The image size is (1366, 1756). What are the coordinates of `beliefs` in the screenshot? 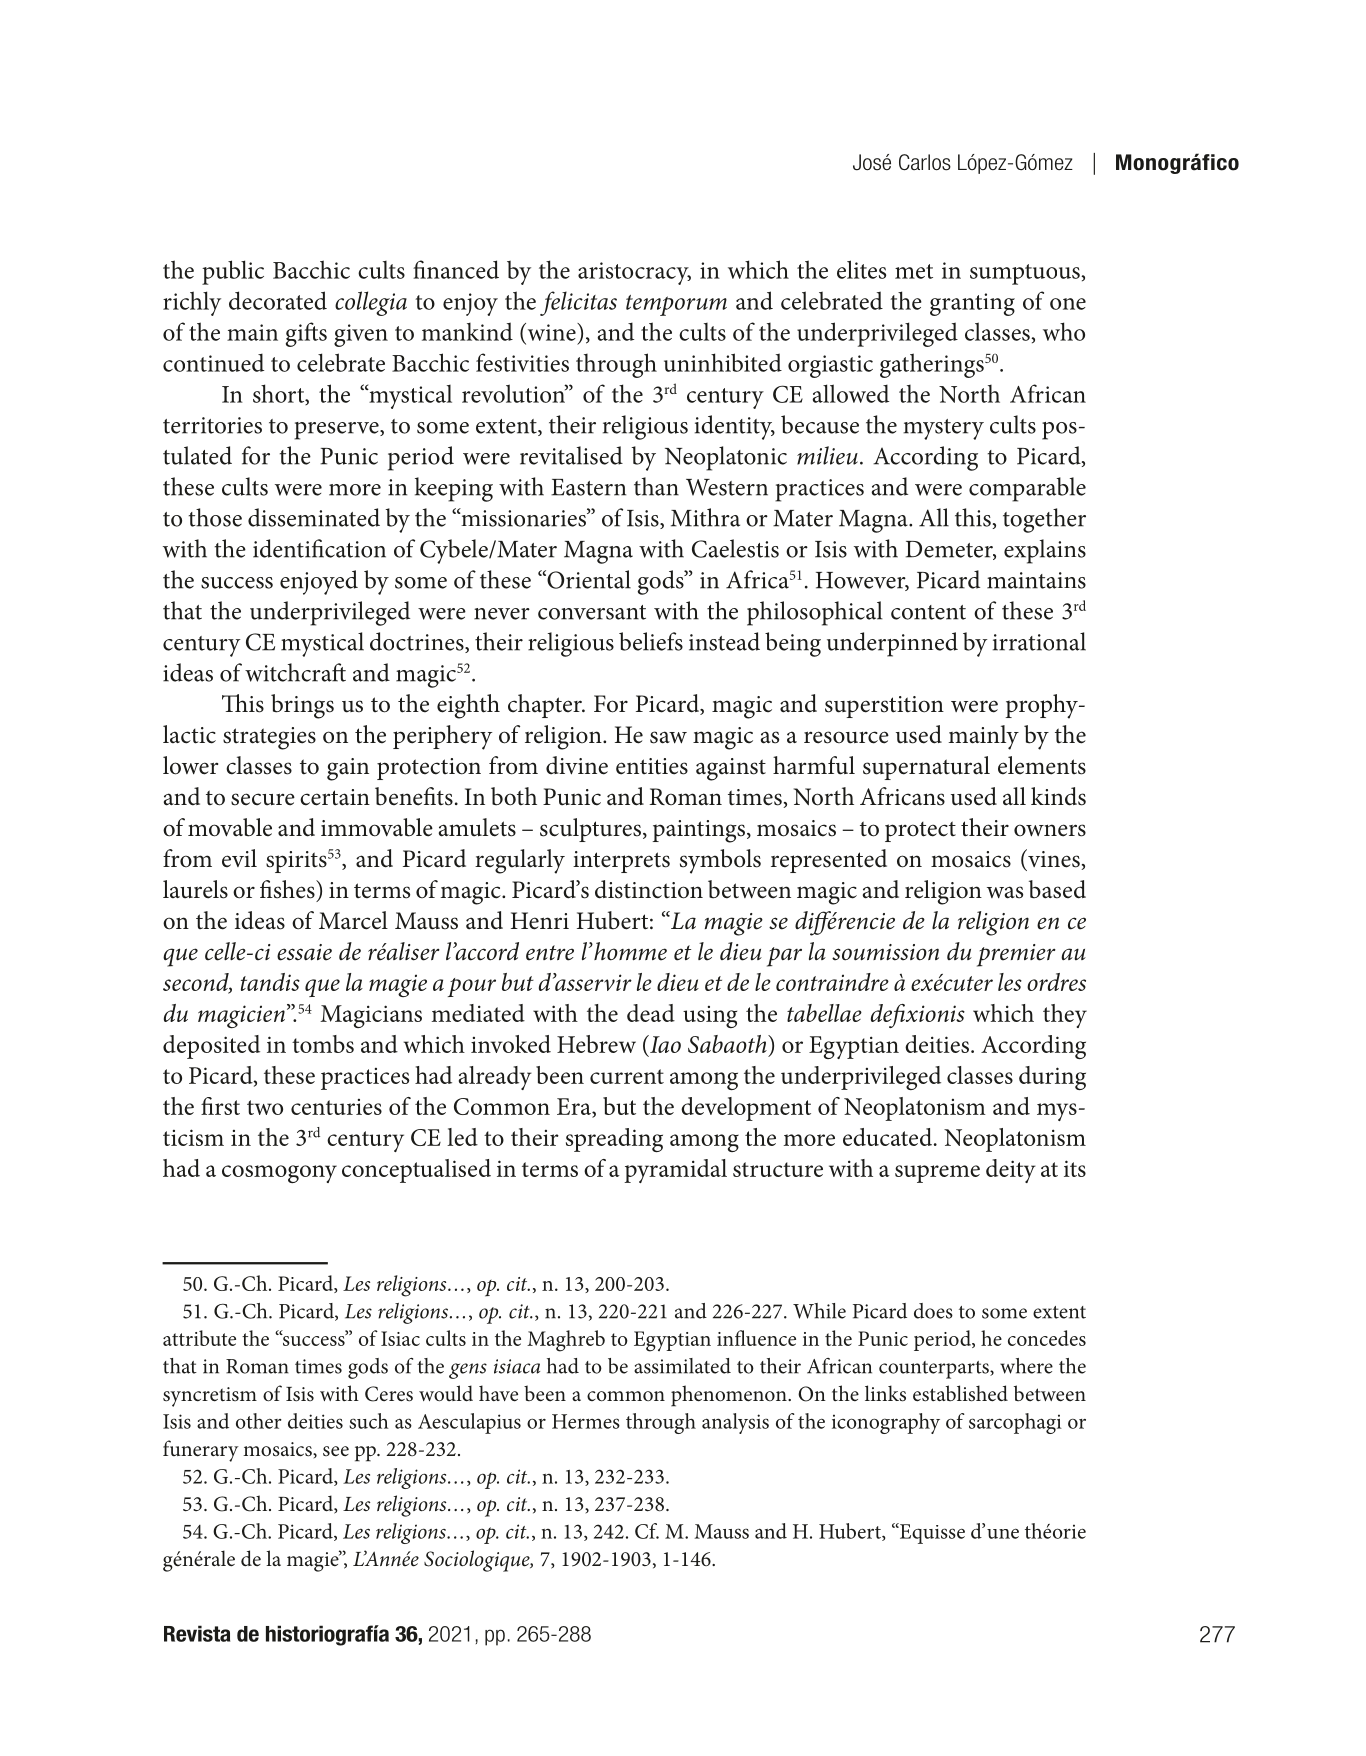 It's located at (651, 641).
